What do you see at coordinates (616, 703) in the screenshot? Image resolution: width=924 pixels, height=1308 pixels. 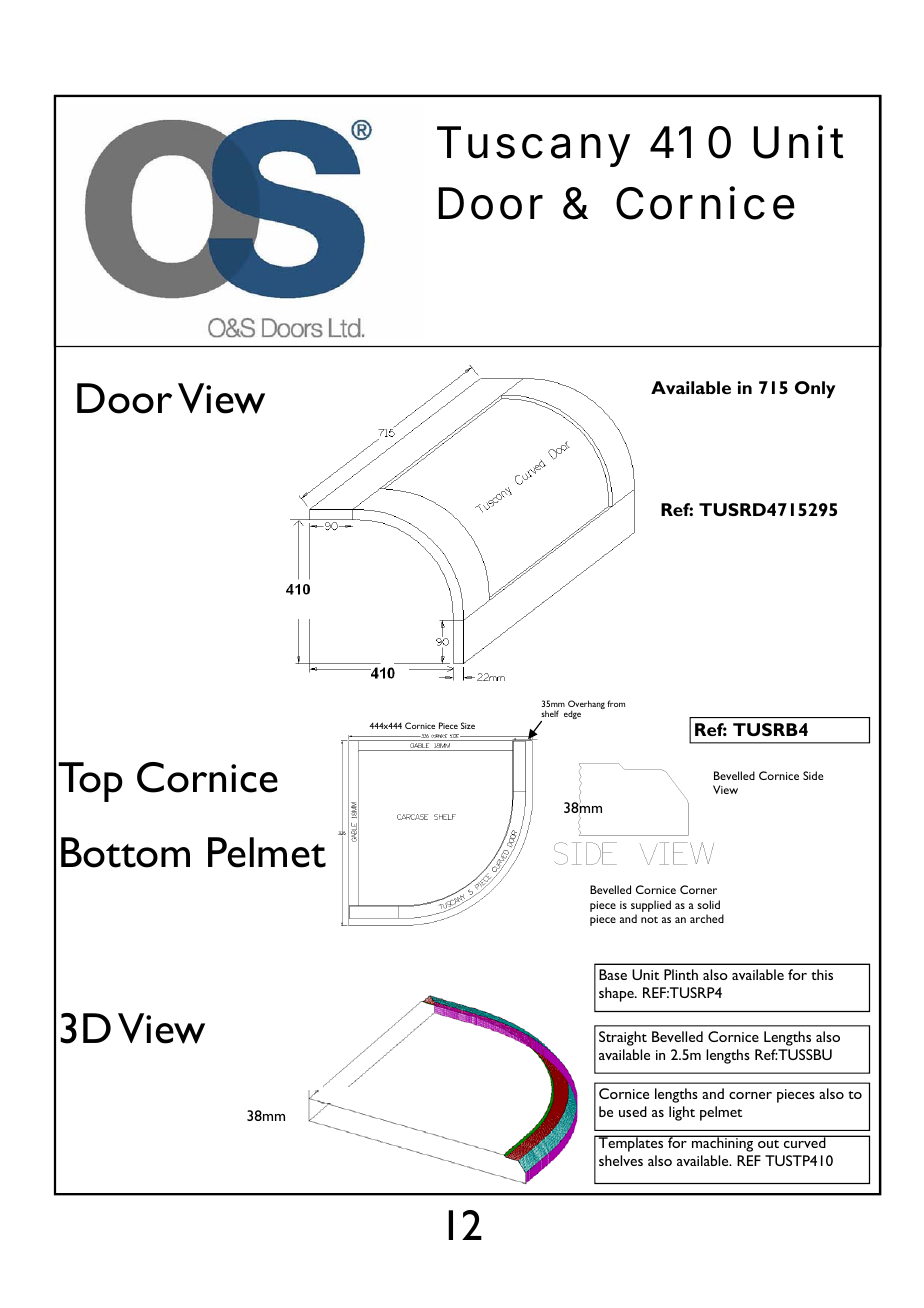 I see `from` at bounding box center [616, 703].
